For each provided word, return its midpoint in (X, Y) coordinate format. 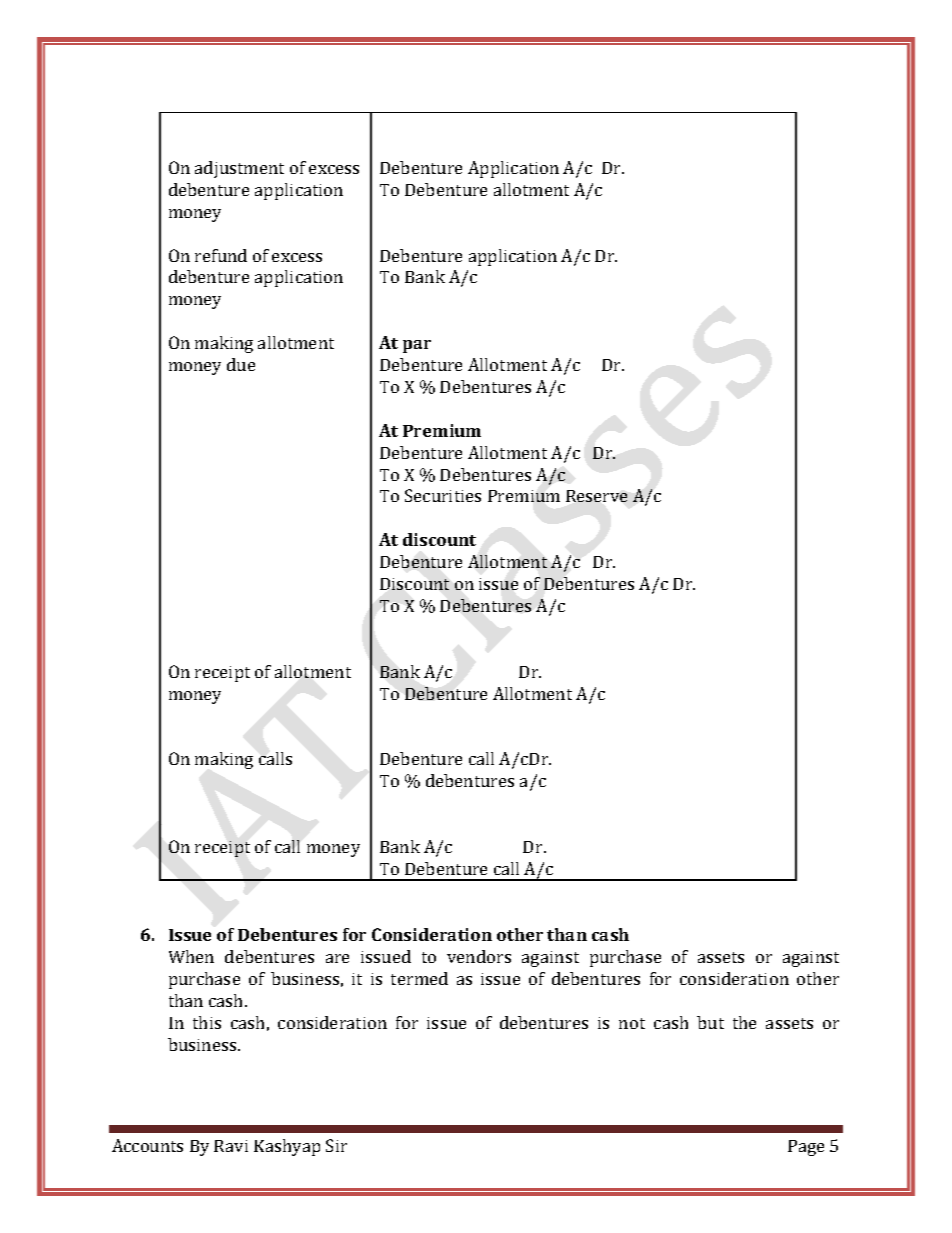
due (241, 364)
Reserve (596, 496)
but (710, 1022)
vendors (479, 956)
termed (419, 978)
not (632, 1023)
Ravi (231, 1146)
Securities (443, 495)
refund (221, 255)
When (191, 956)
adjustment (239, 169)
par (417, 346)
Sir (336, 1145)
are (337, 958)
